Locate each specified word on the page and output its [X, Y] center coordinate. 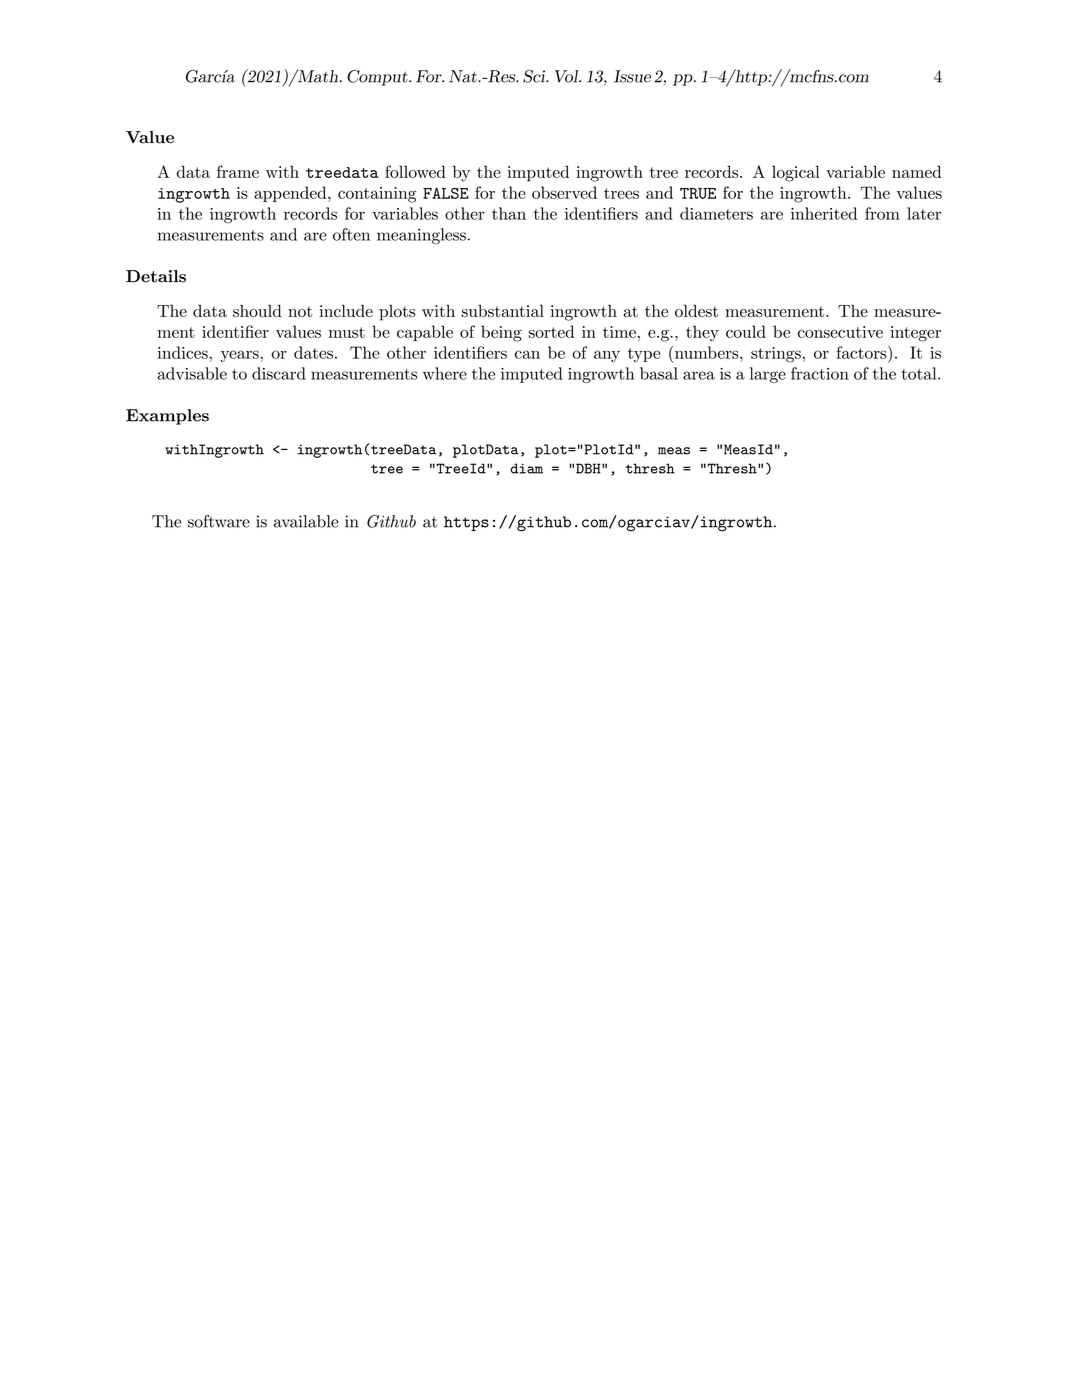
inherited [824, 213]
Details [156, 276]
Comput [378, 78]
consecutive [840, 332]
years [241, 356]
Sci [535, 76]
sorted [551, 331]
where [445, 373]
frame [238, 171]
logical [796, 173]
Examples [167, 417]
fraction [820, 373]
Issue [632, 76]
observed [564, 192]
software [219, 521]
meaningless [421, 236]
